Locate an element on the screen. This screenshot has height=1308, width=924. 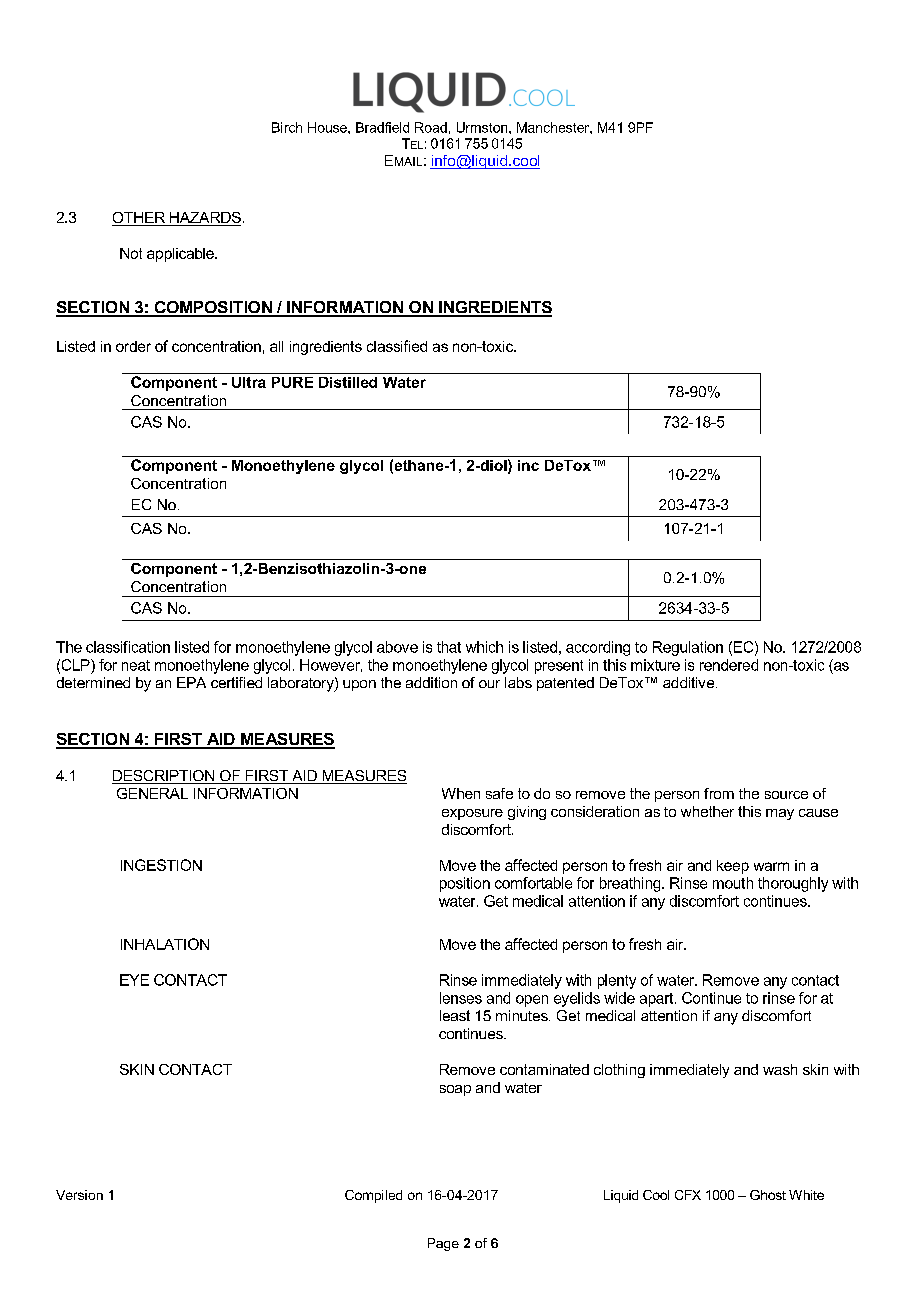
addition is located at coordinates (431, 682).
